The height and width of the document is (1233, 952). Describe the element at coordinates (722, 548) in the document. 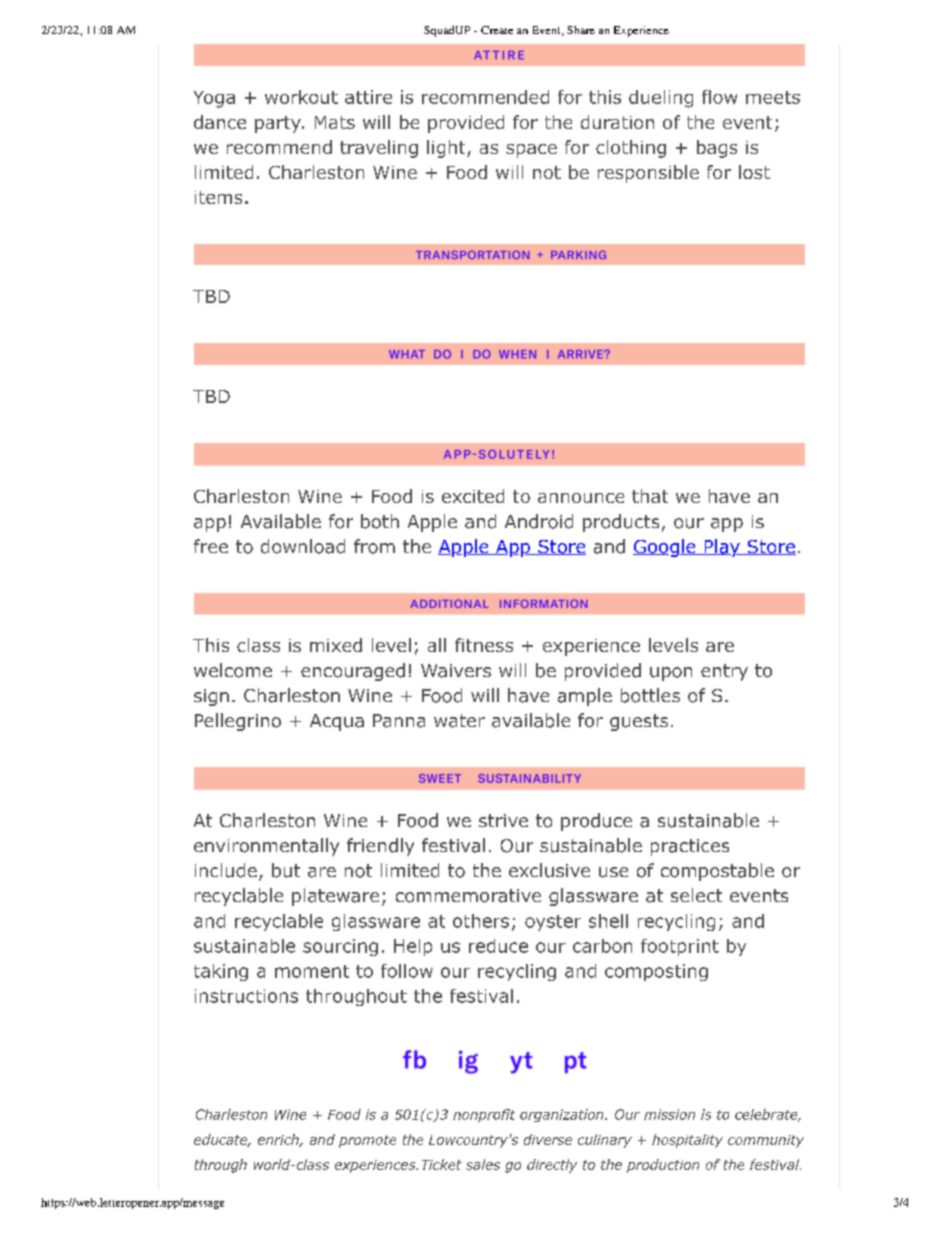

I see `Play` at that location.
